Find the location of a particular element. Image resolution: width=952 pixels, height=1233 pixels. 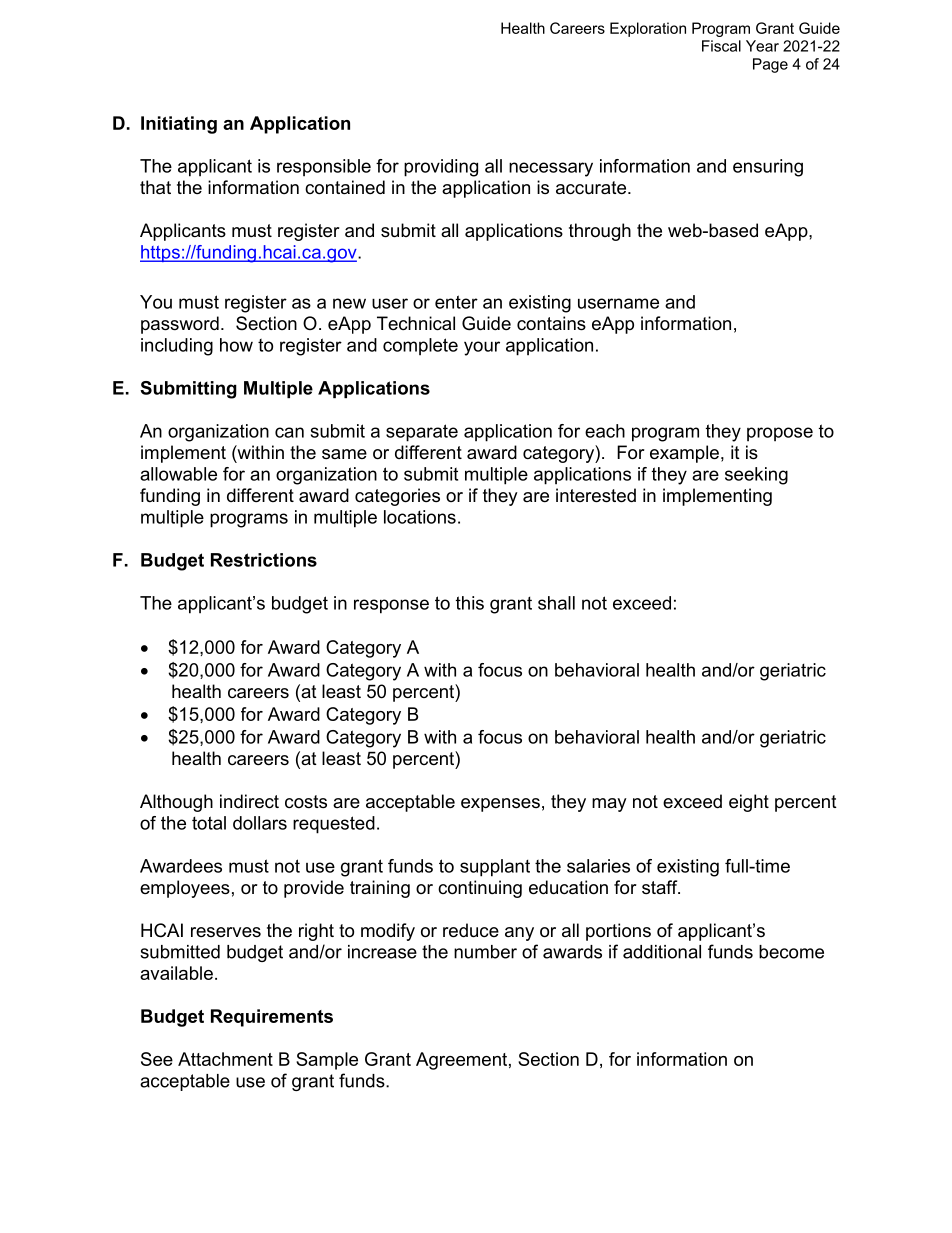

number is located at coordinates (485, 952).
